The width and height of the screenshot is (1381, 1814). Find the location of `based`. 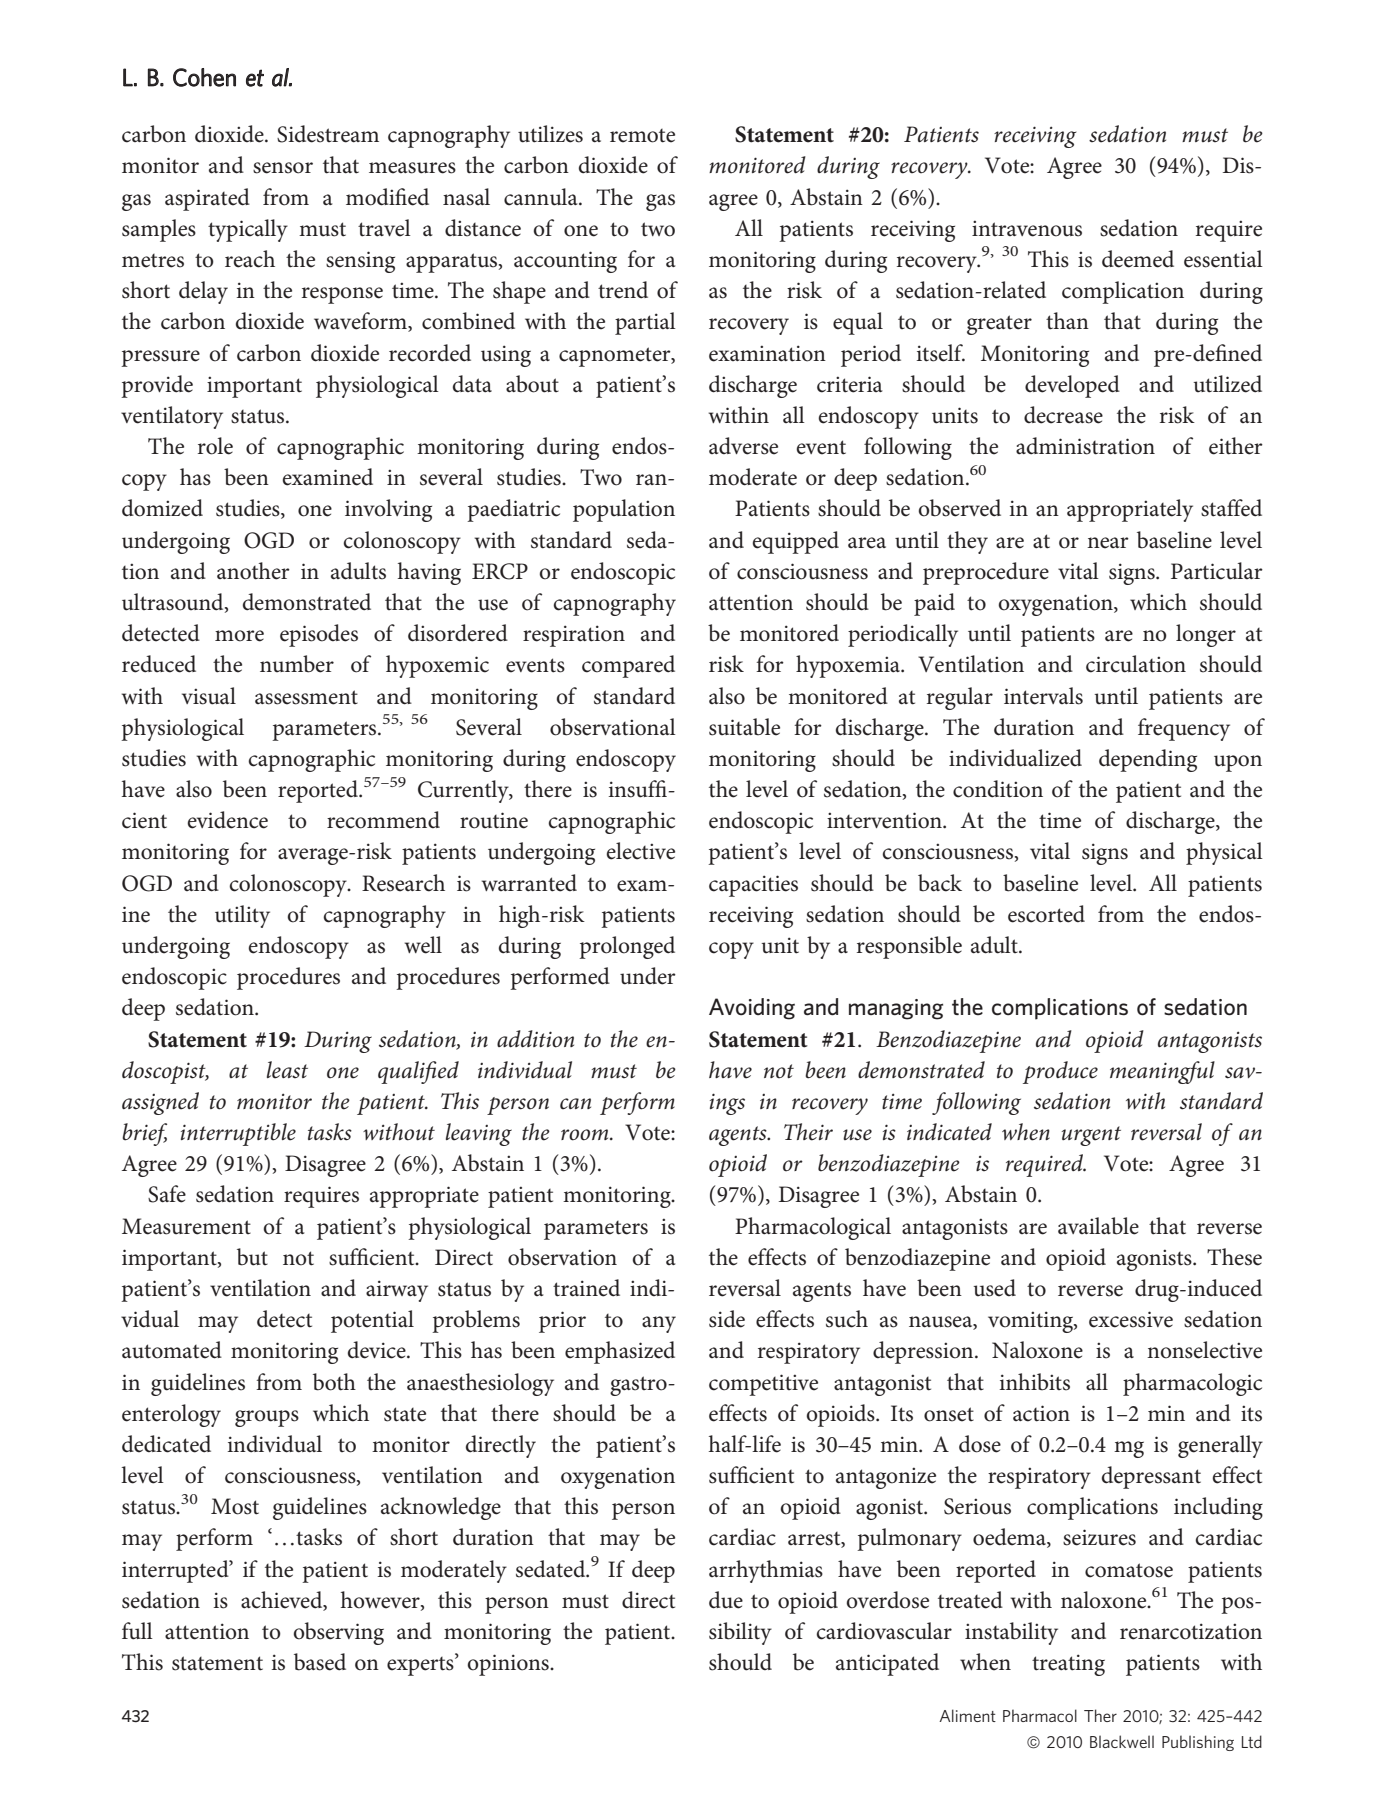

based is located at coordinates (320, 1662).
